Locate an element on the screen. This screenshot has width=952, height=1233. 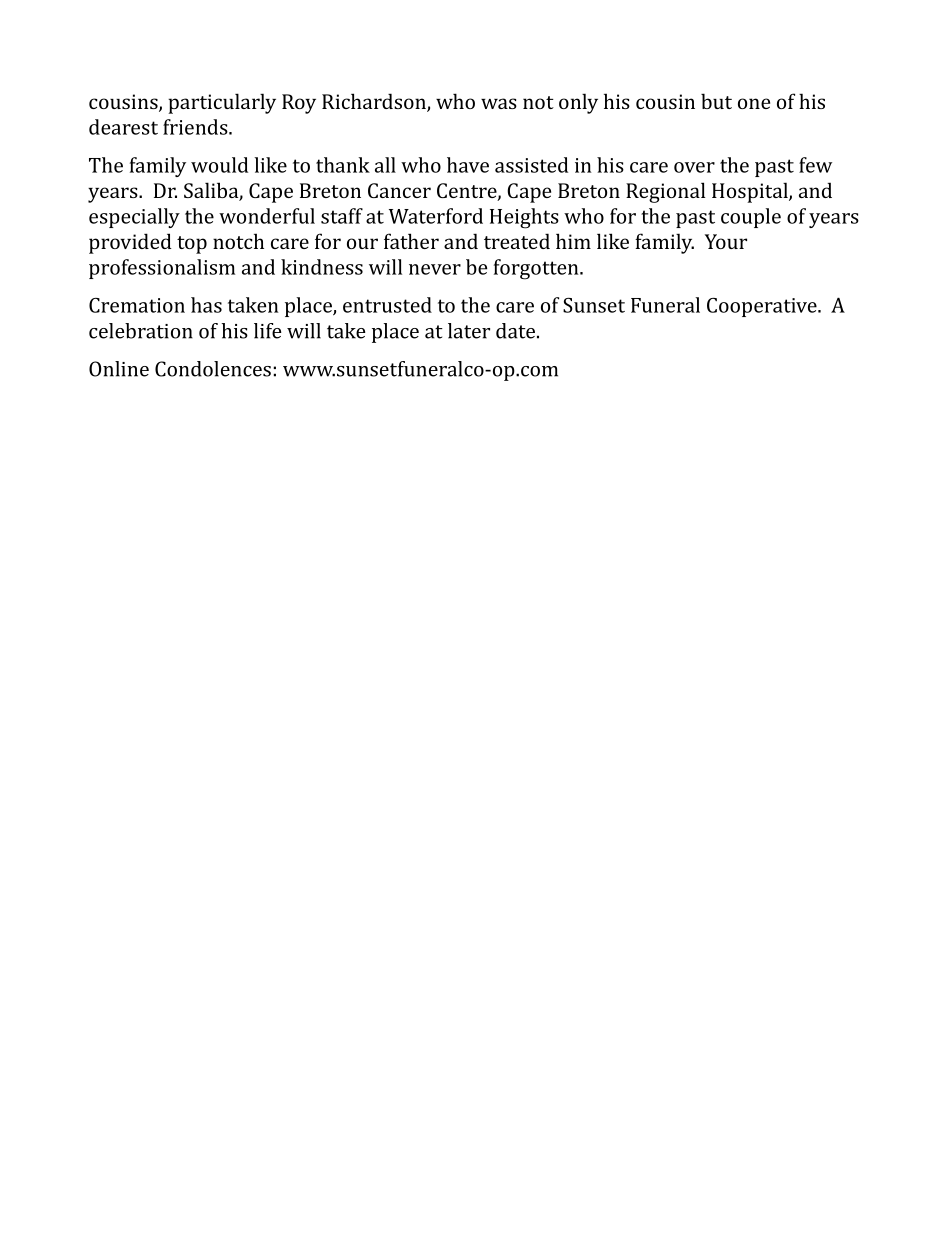
notch is located at coordinates (238, 241).
